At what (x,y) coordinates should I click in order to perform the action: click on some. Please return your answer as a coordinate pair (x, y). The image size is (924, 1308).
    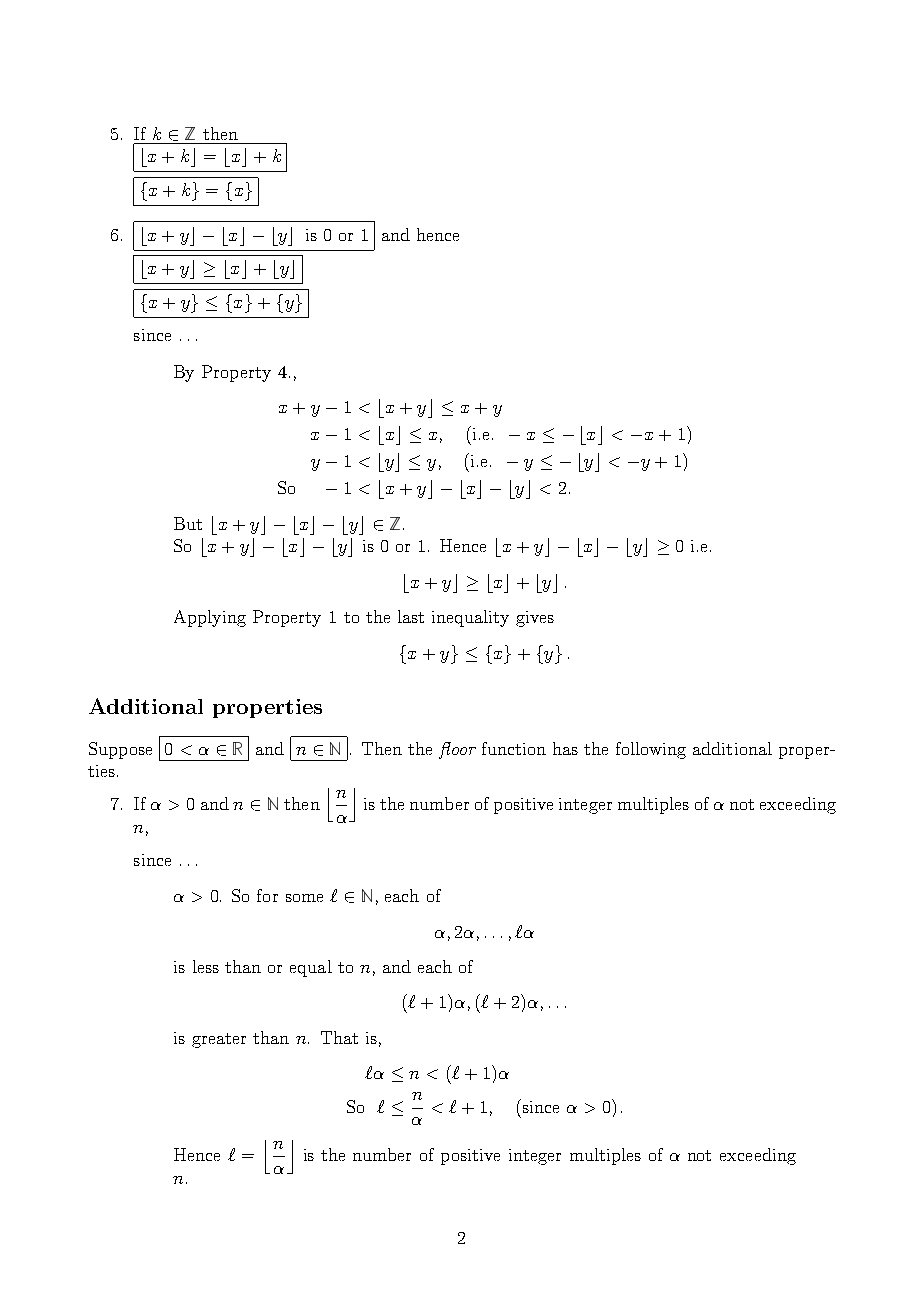
    Looking at the image, I should click on (304, 898).
